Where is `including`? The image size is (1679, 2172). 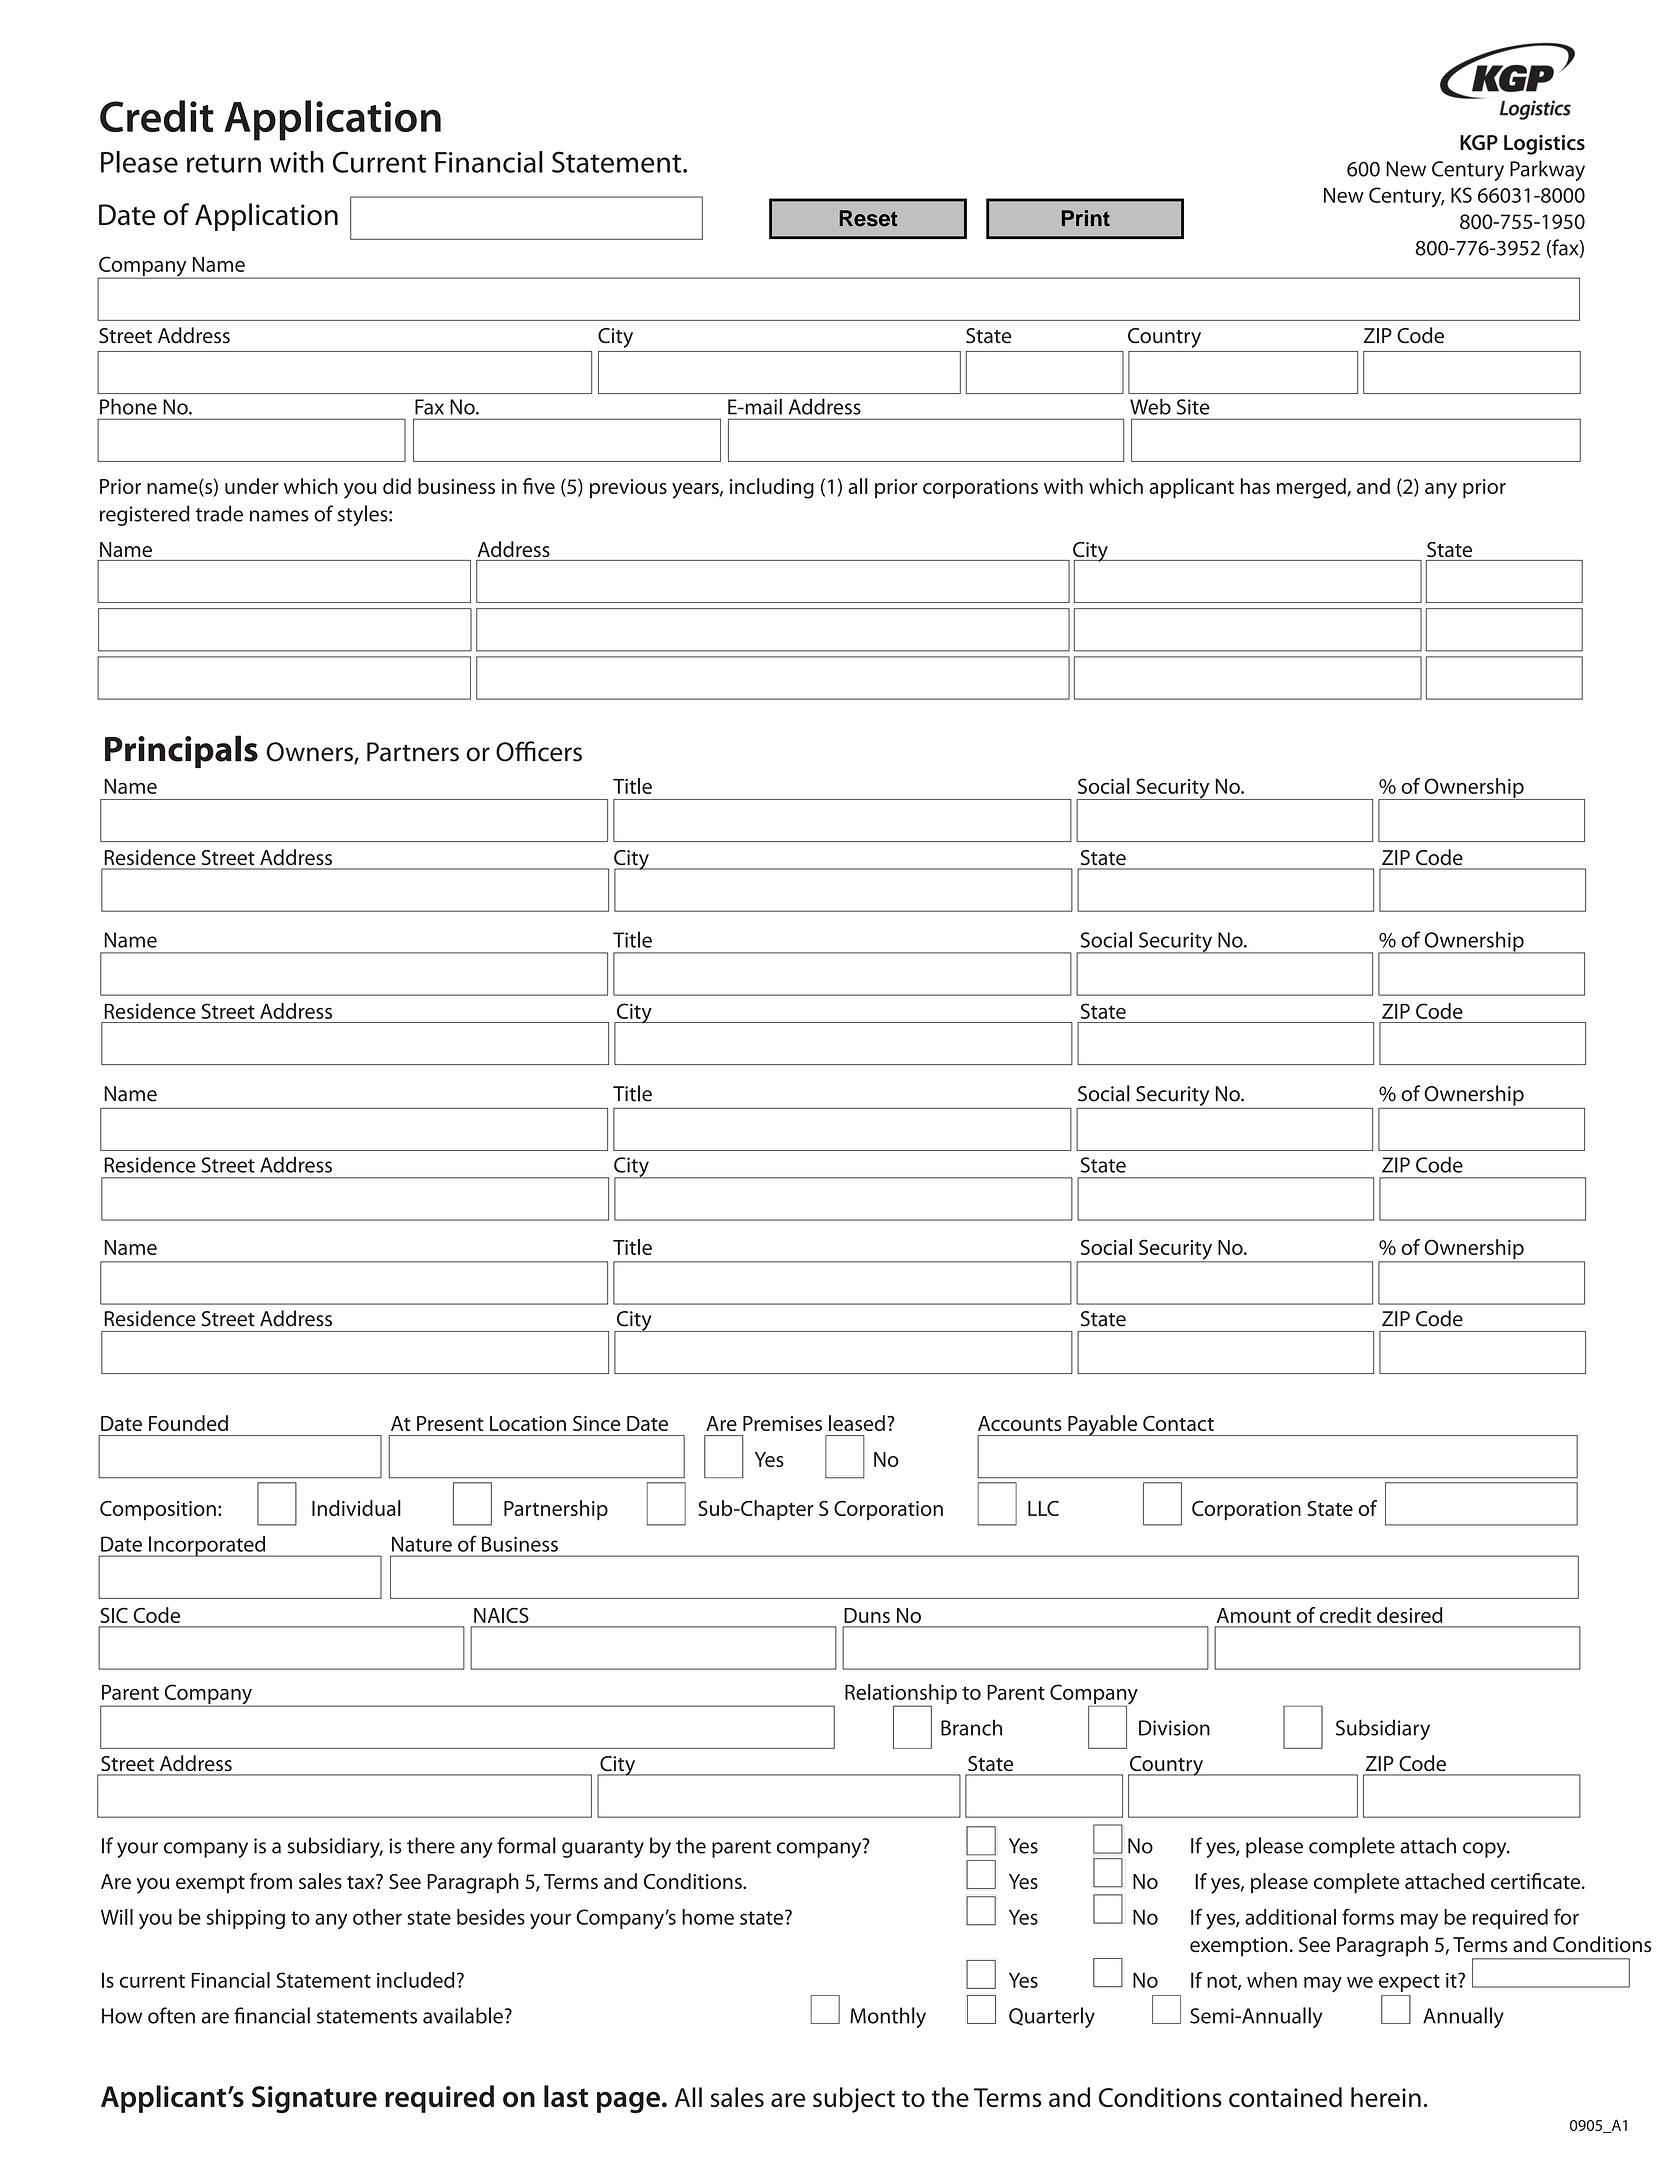
including is located at coordinates (772, 488).
